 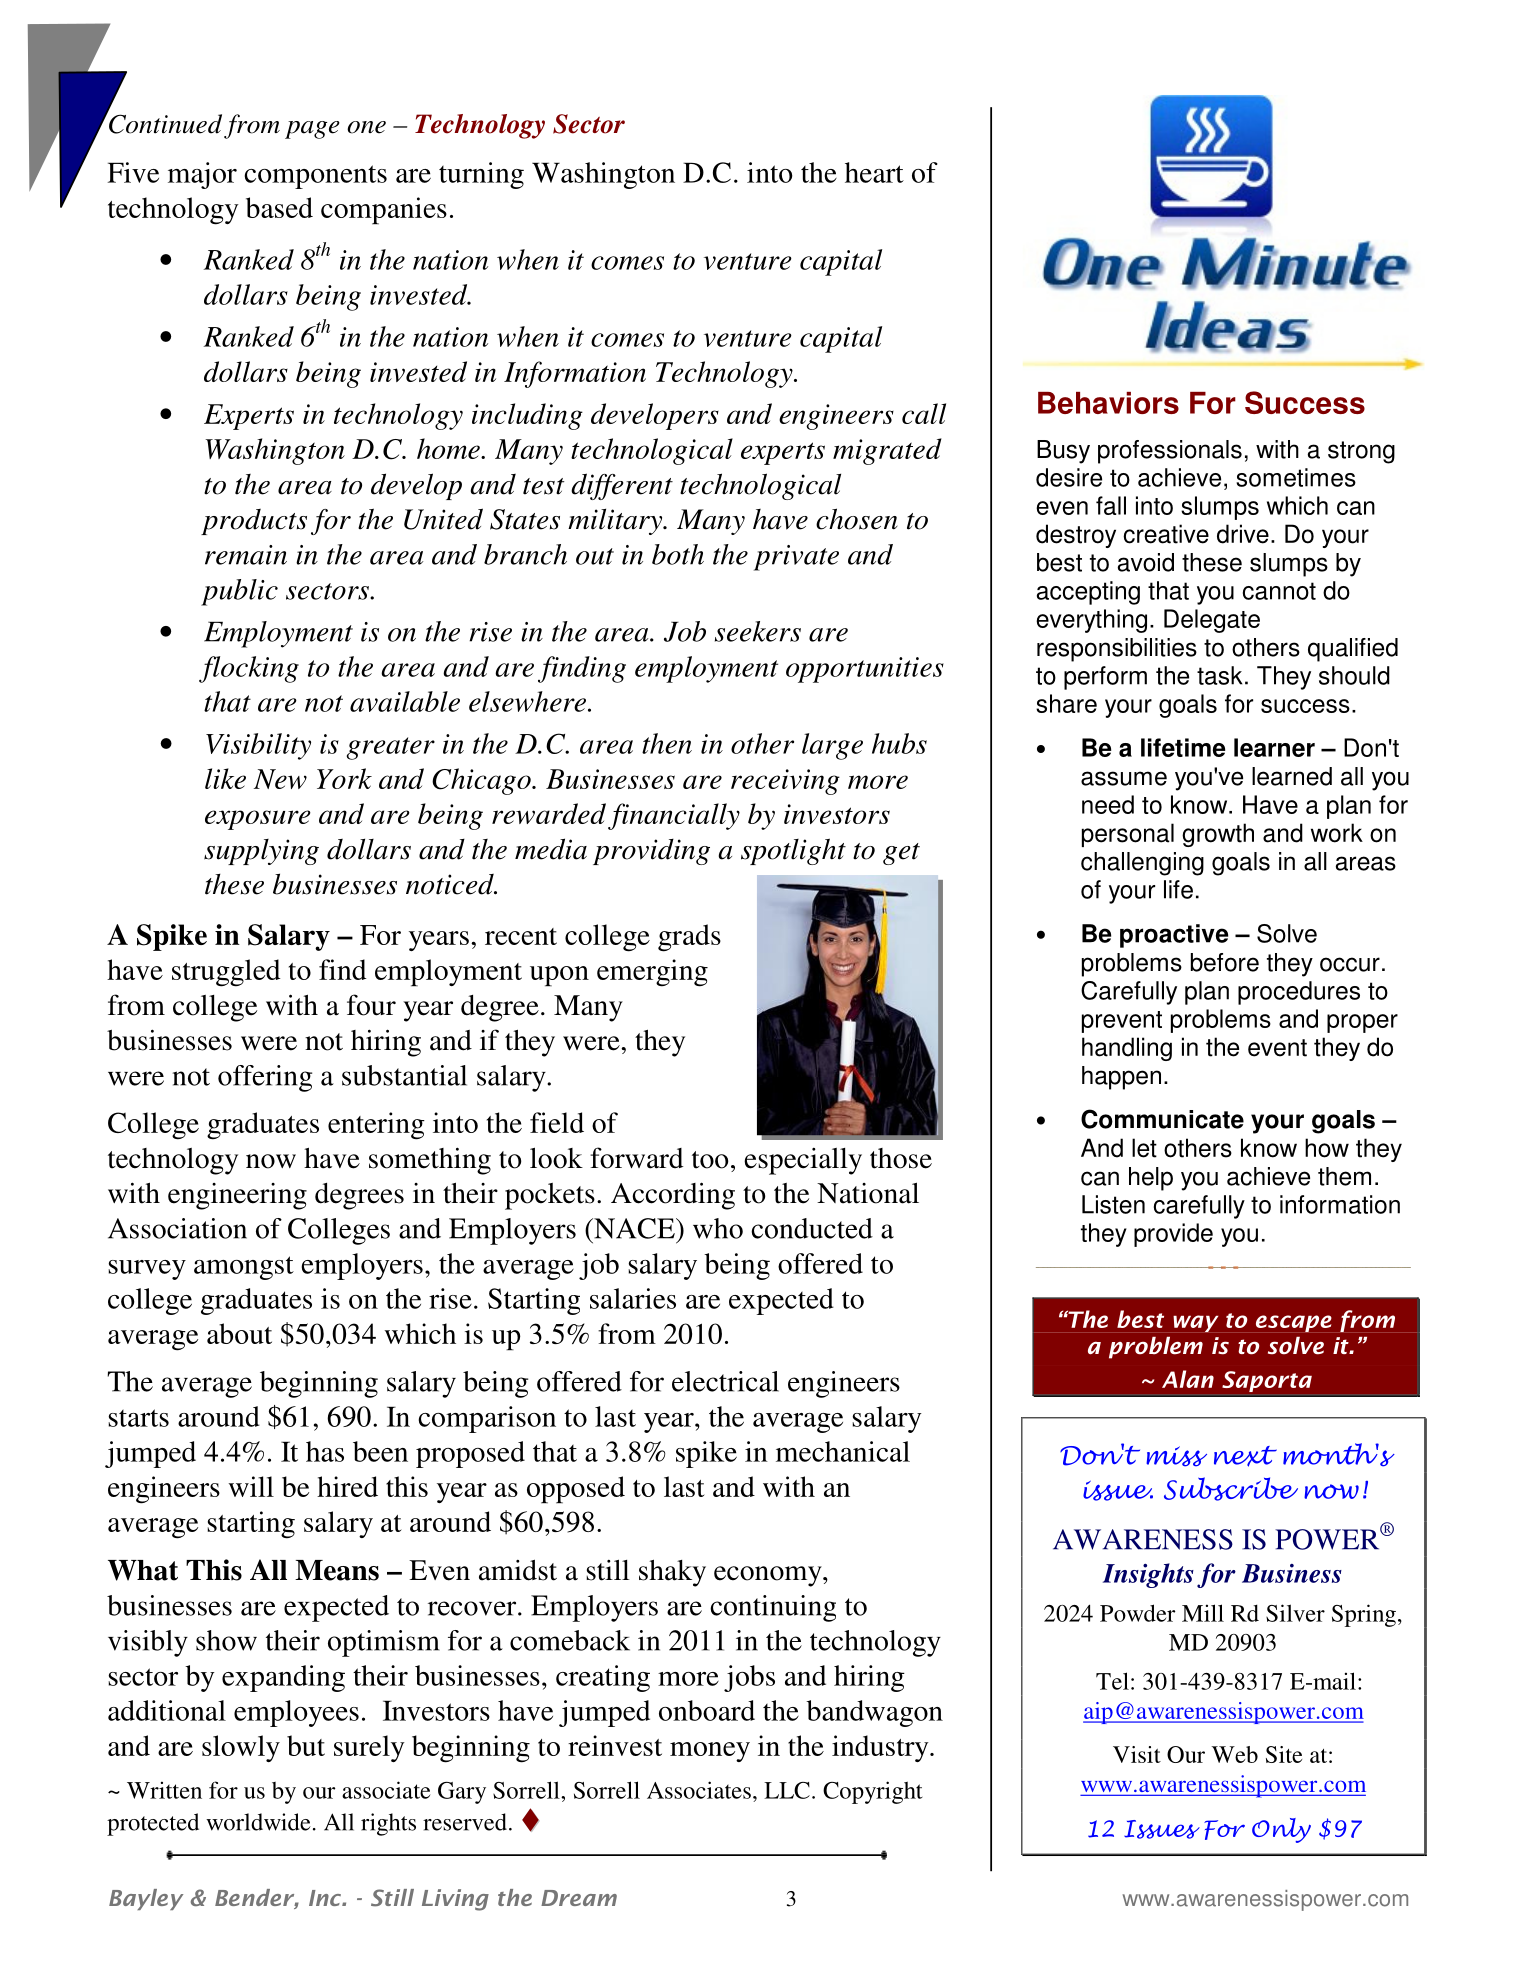 I want to click on receiving, so click(x=785, y=782).
